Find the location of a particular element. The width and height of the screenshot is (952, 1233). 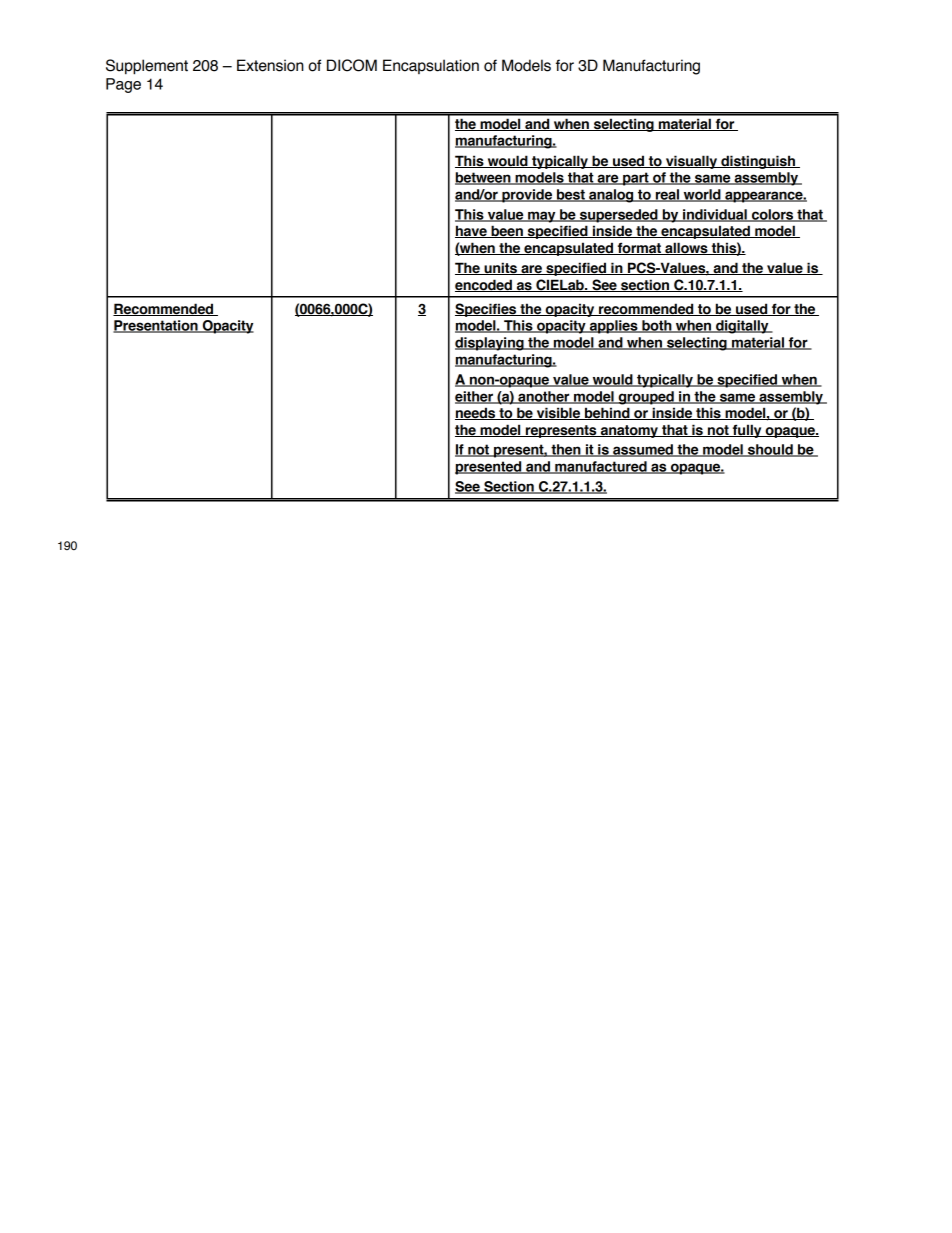

visually is located at coordinates (692, 162).
